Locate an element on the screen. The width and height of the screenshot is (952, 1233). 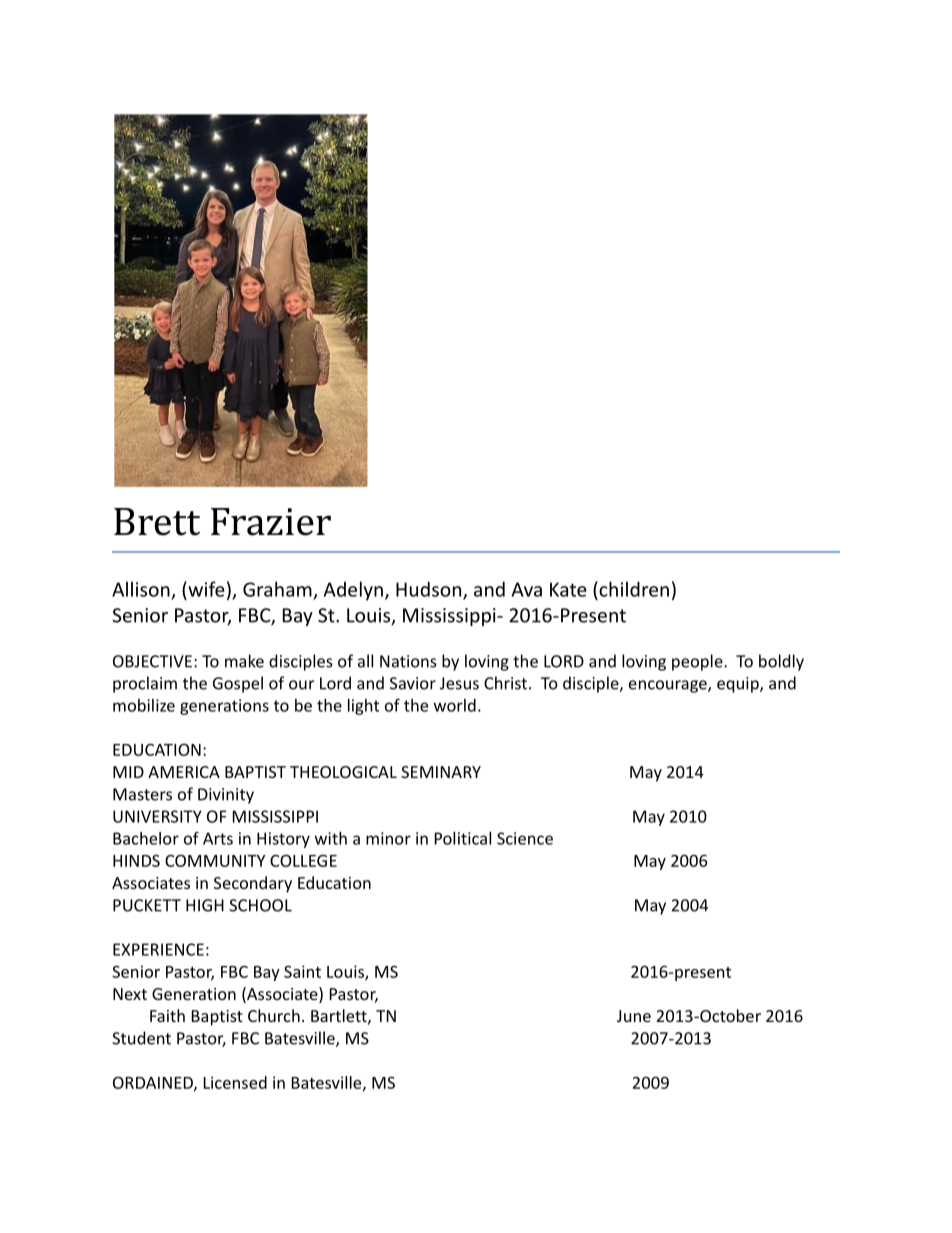
Licensed is located at coordinates (235, 1082).
